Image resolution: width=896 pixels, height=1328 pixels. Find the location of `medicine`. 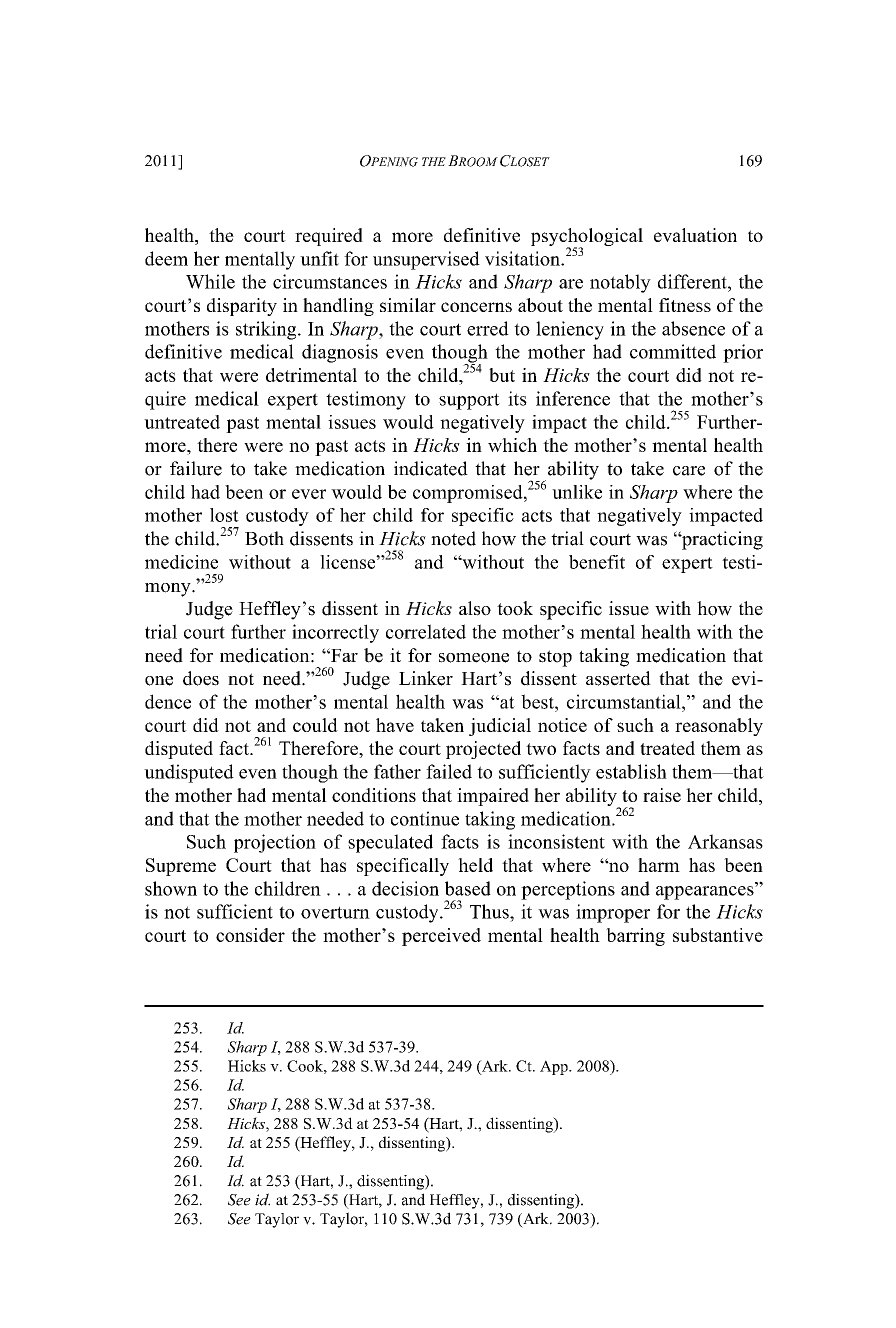

medicine is located at coordinates (181, 562).
